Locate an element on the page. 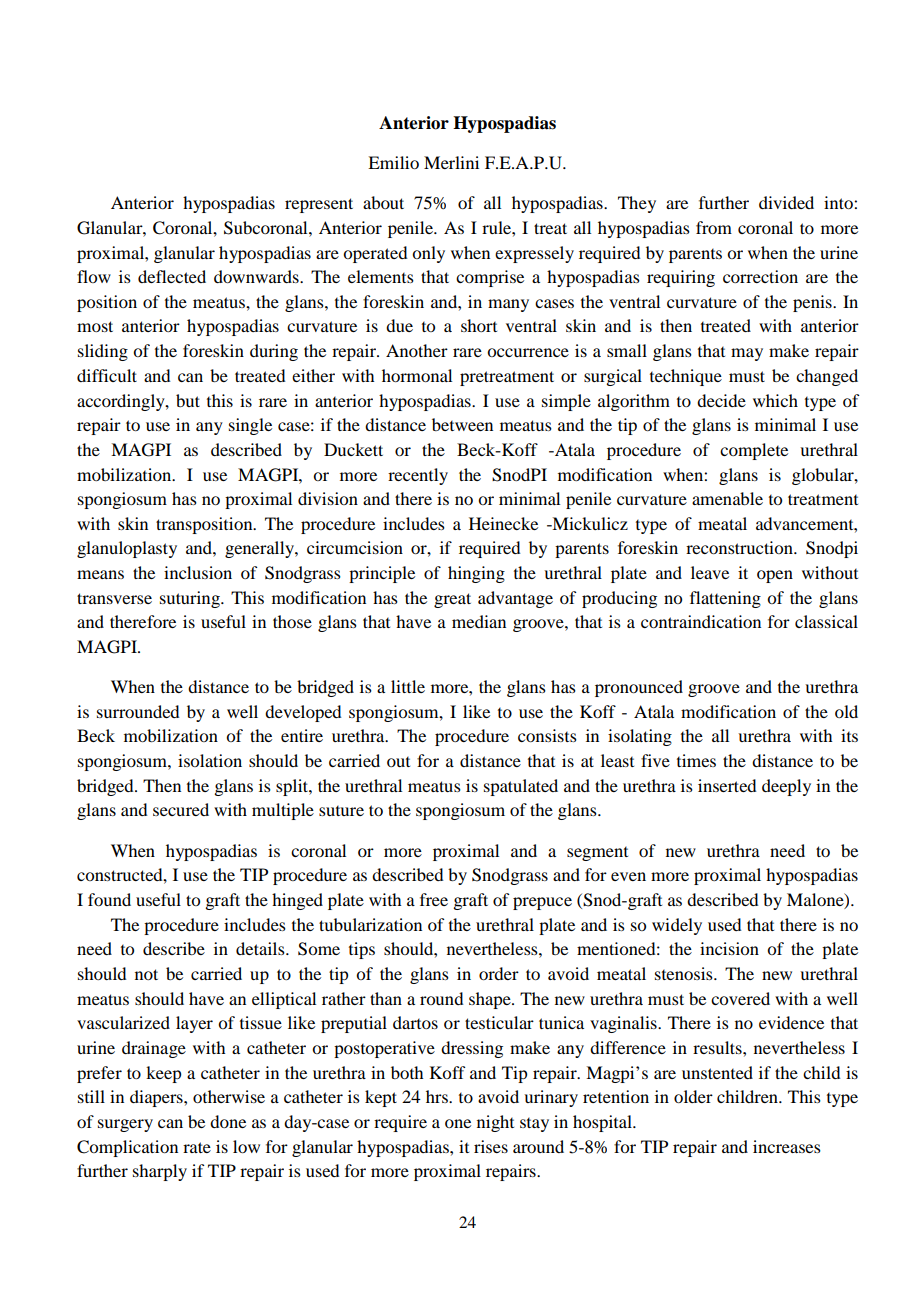 This document has height=1308, width=924. rises is located at coordinates (491, 1146).
